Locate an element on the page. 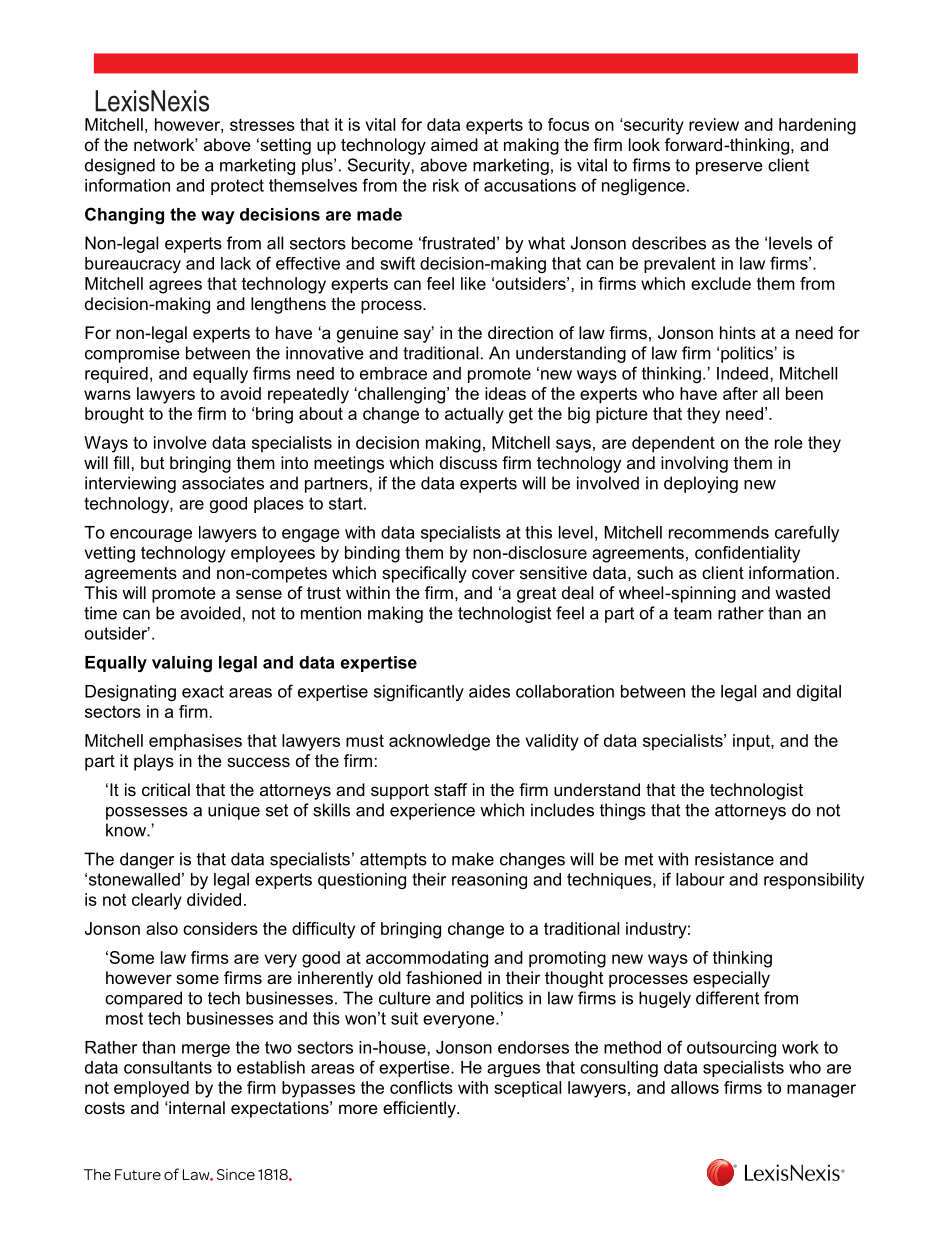 The width and height of the document is (952, 1233). critical is located at coordinates (166, 789).
